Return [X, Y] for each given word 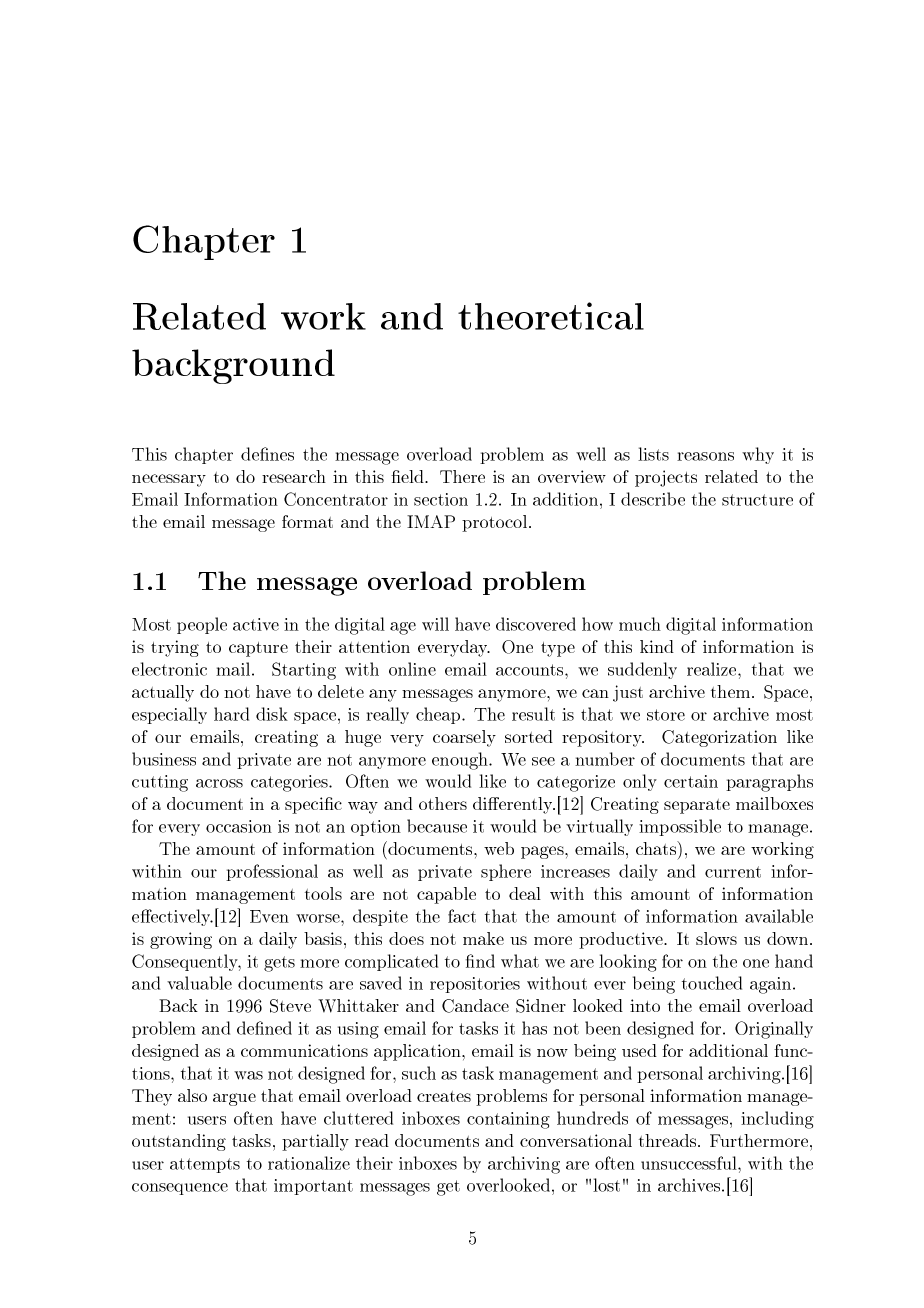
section [441, 499]
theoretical [551, 316]
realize [713, 669]
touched [712, 983]
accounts [531, 670]
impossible [680, 827]
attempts [205, 1165]
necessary [169, 480]
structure [757, 500]
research [294, 476]
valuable [199, 983]
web [499, 848]
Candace [475, 1006]
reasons [705, 456]
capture [258, 649]
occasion [239, 826]
